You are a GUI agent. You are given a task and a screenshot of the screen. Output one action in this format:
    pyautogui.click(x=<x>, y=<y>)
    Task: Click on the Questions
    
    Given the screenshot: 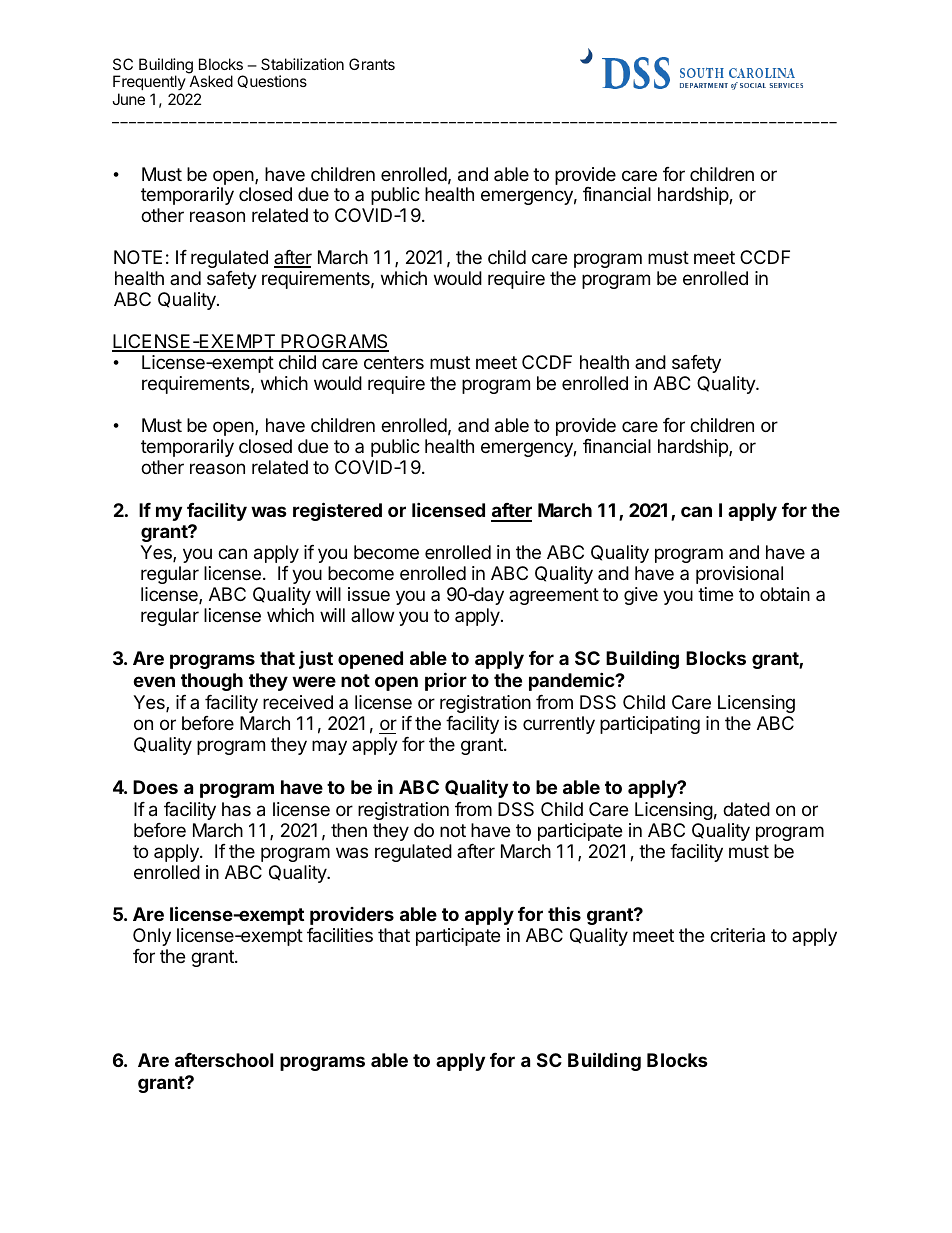 What is the action you would take?
    pyautogui.click(x=272, y=81)
